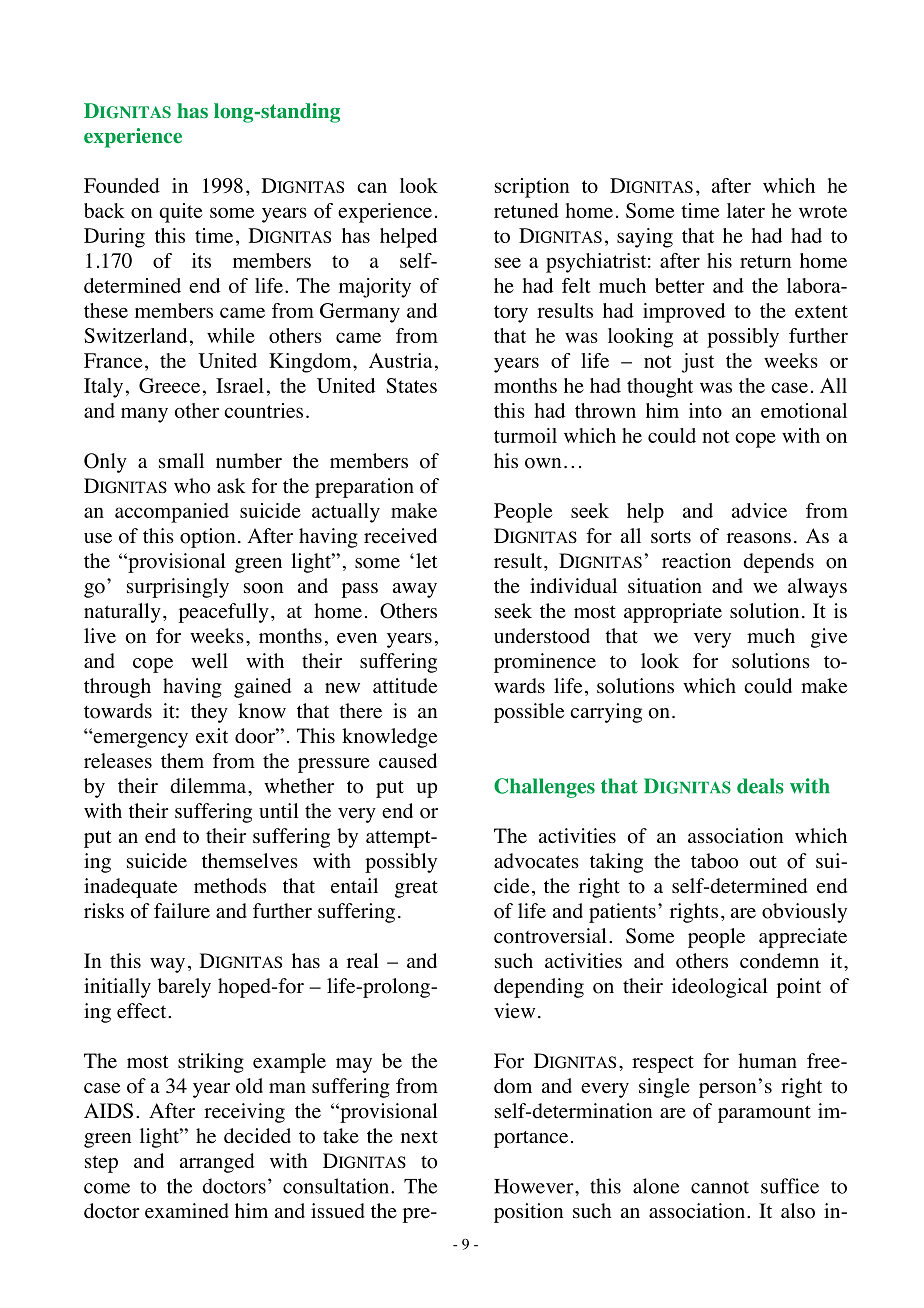 The height and width of the document is (1308, 924). I want to click on give, so click(829, 638).
